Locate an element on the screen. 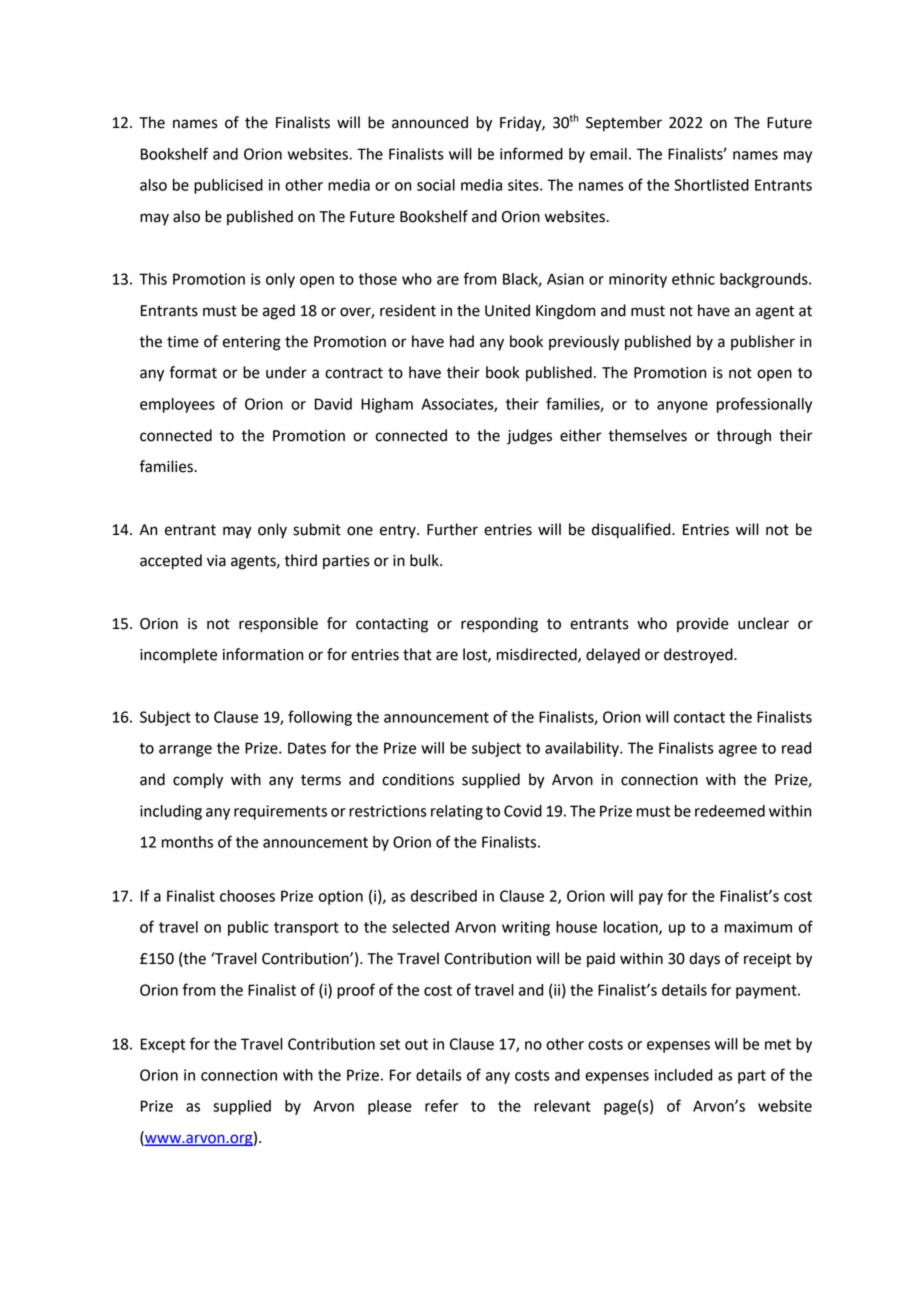 This screenshot has width=924, height=1308. Shortlisted is located at coordinates (711, 185).
